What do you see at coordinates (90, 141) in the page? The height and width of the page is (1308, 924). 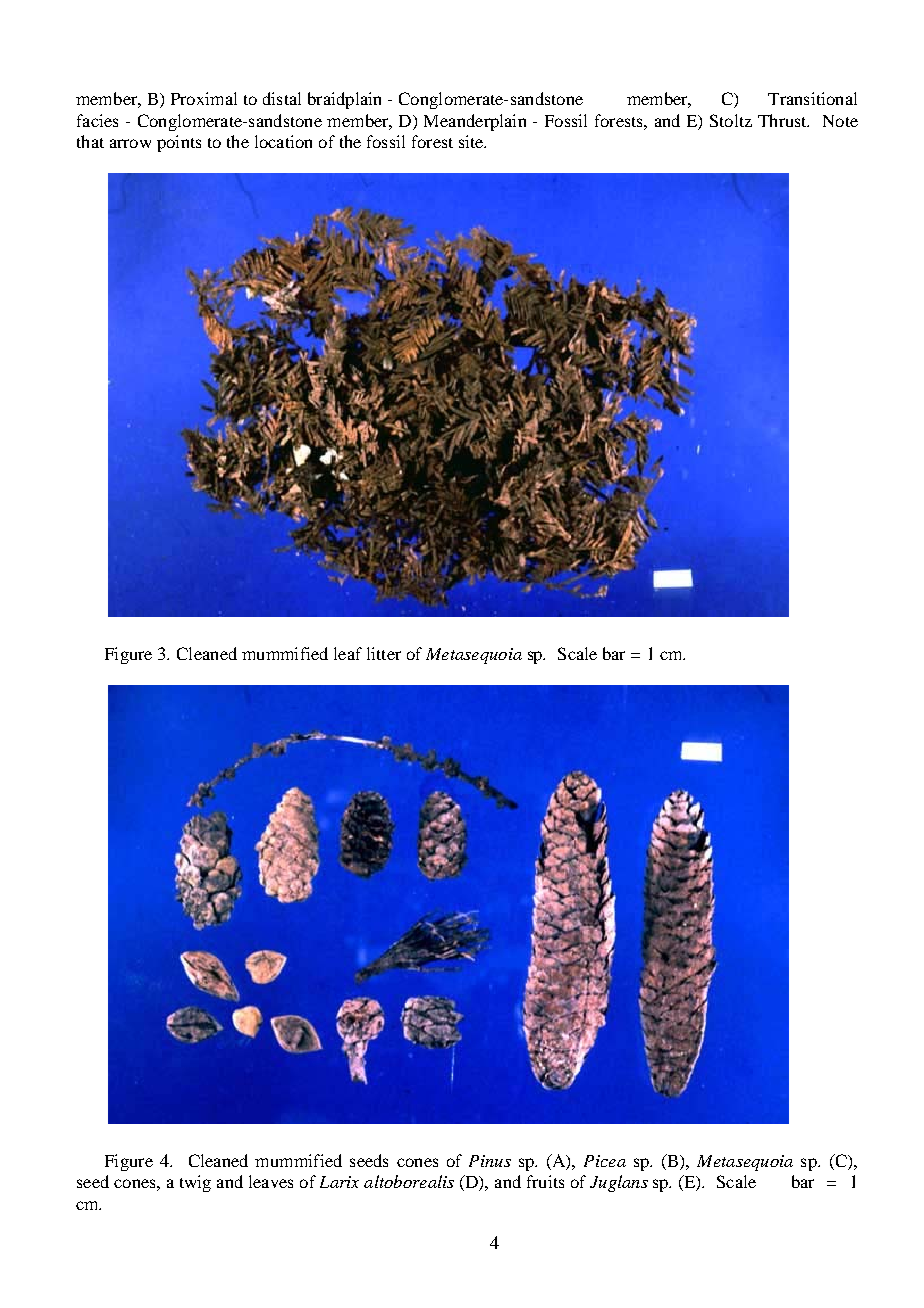 I see `that` at bounding box center [90, 141].
